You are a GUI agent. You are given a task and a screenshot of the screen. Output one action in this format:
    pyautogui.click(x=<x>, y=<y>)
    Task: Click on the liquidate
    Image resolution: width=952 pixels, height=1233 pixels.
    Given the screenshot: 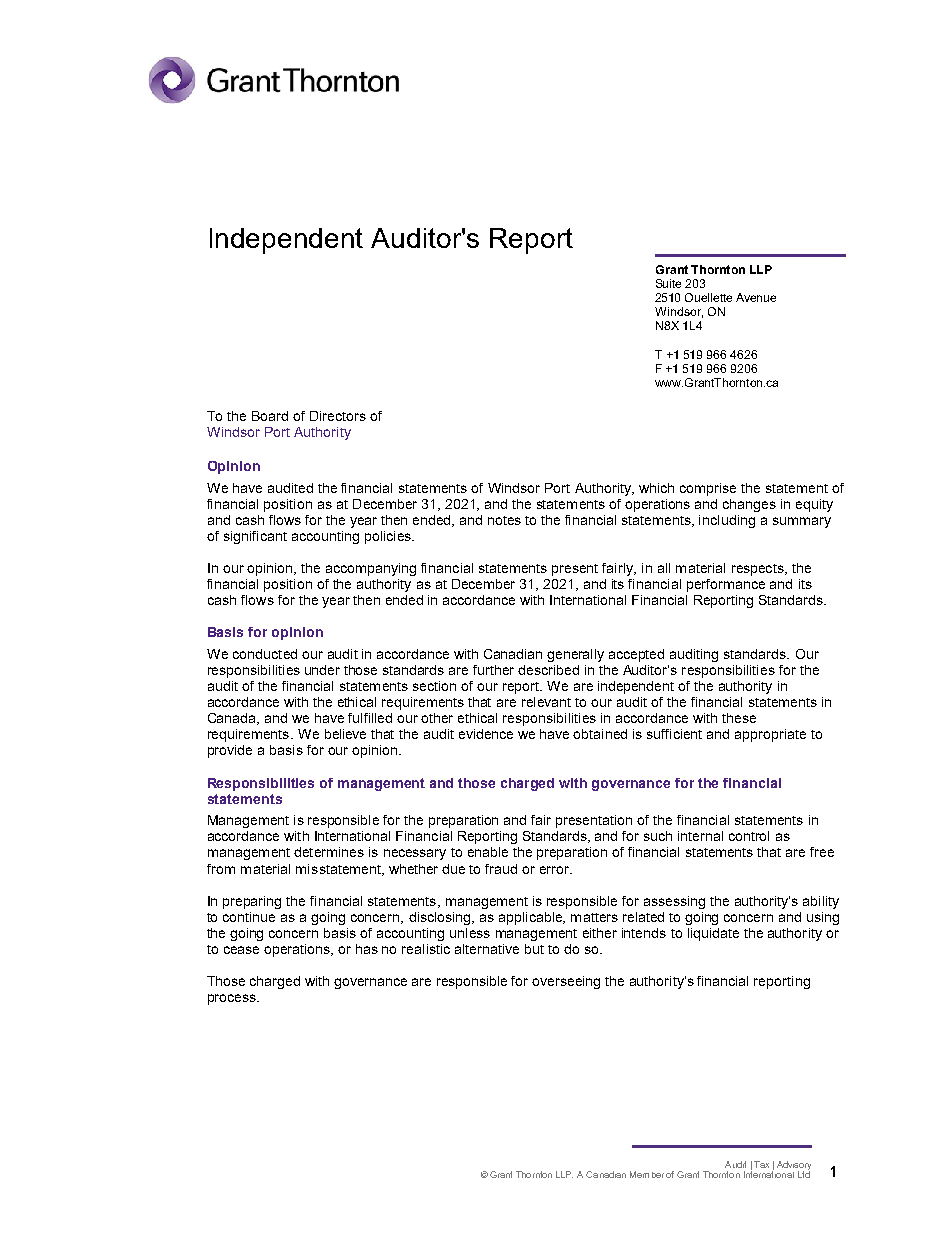 What is the action you would take?
    pyautogui.click(x=713, y=934)
